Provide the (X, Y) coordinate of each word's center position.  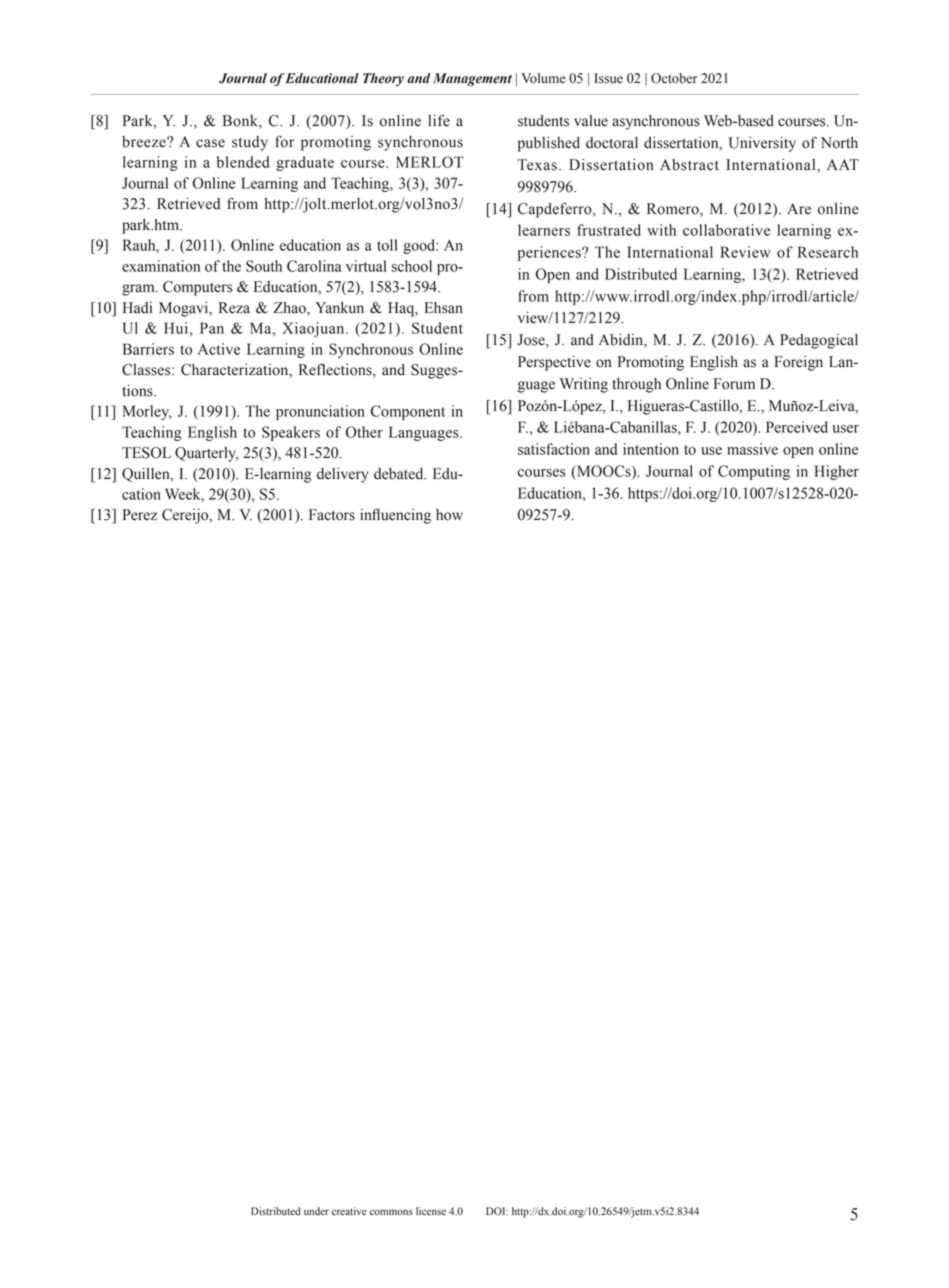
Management (472, 80)
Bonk (241, 122)
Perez (140, 515)
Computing (754, 472)
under (316, 1211)
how (449, 515)
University (762, 144)
